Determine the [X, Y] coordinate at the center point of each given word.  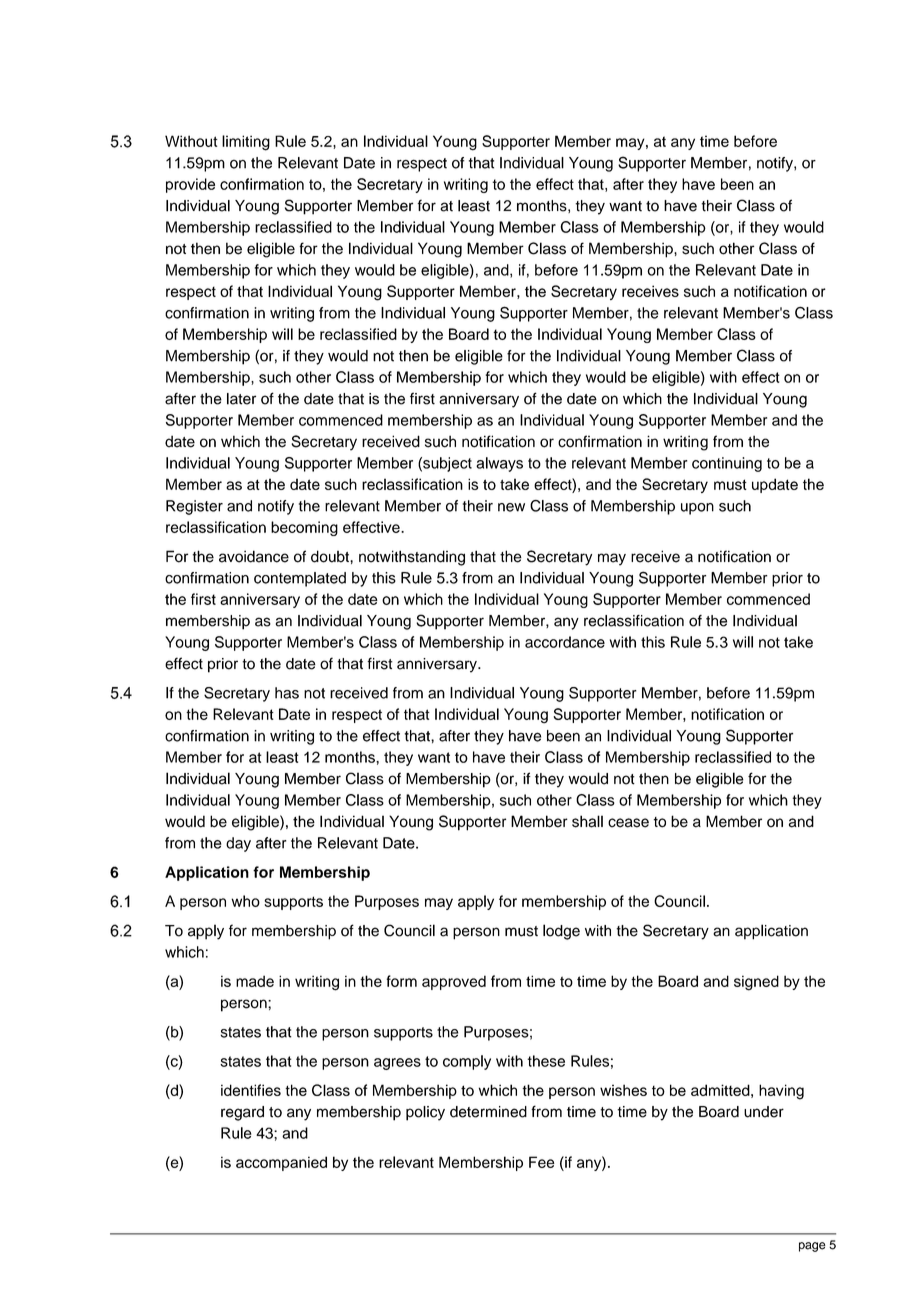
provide [190, 185]
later [241, 399]
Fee [542, 1162]
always [499, 464]
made [255, 981]
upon [697, 509]
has [287, 693]
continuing [727, 464]
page [812, 1247]
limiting [246, 143]
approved [454, 982]
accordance [565, 642]
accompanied [281, 1163]
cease [628, 823]
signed [756, 983]
